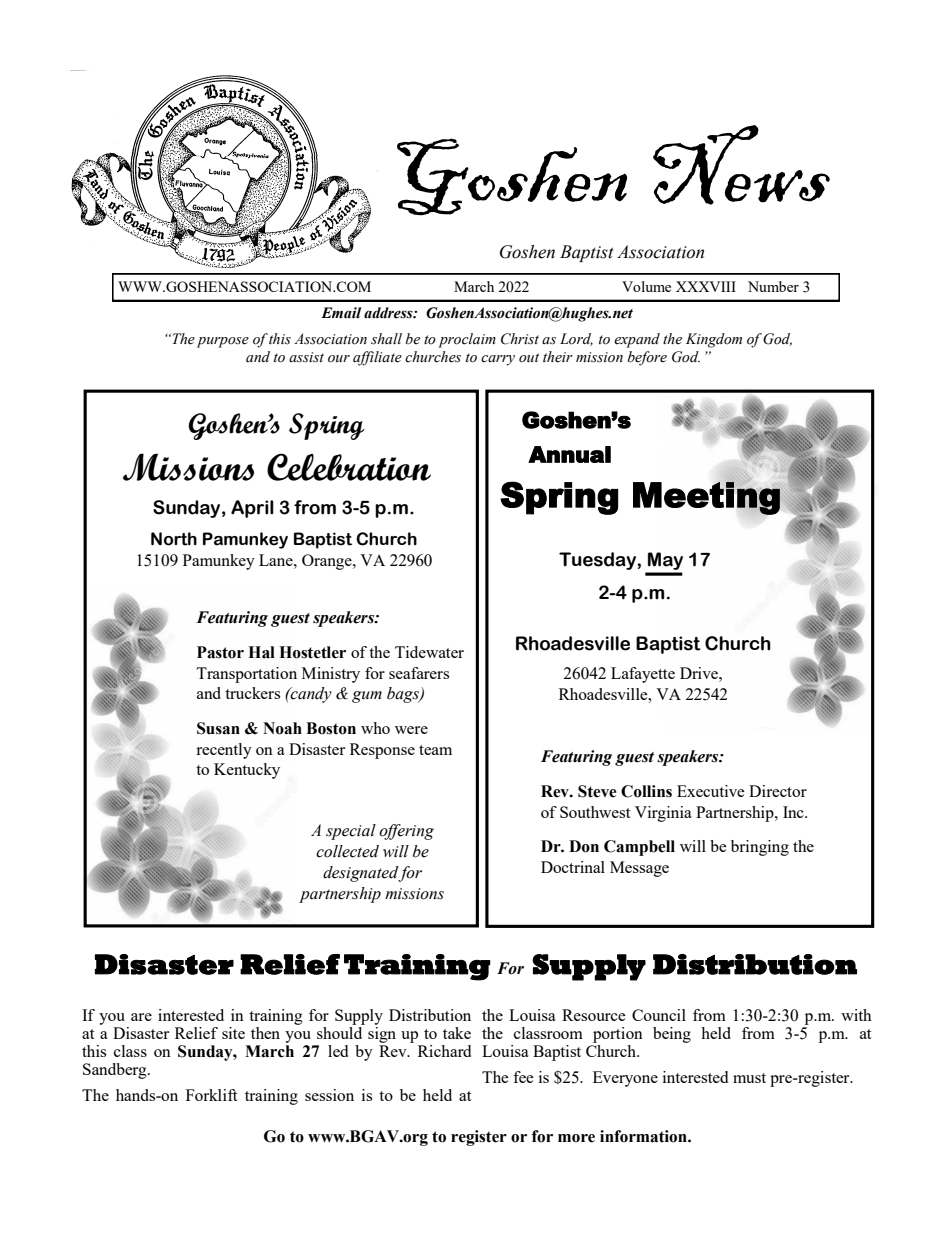 Image resolution: width=952 pixels, height=1233 pixels. I want to click on Volume, so click(646, 286).
